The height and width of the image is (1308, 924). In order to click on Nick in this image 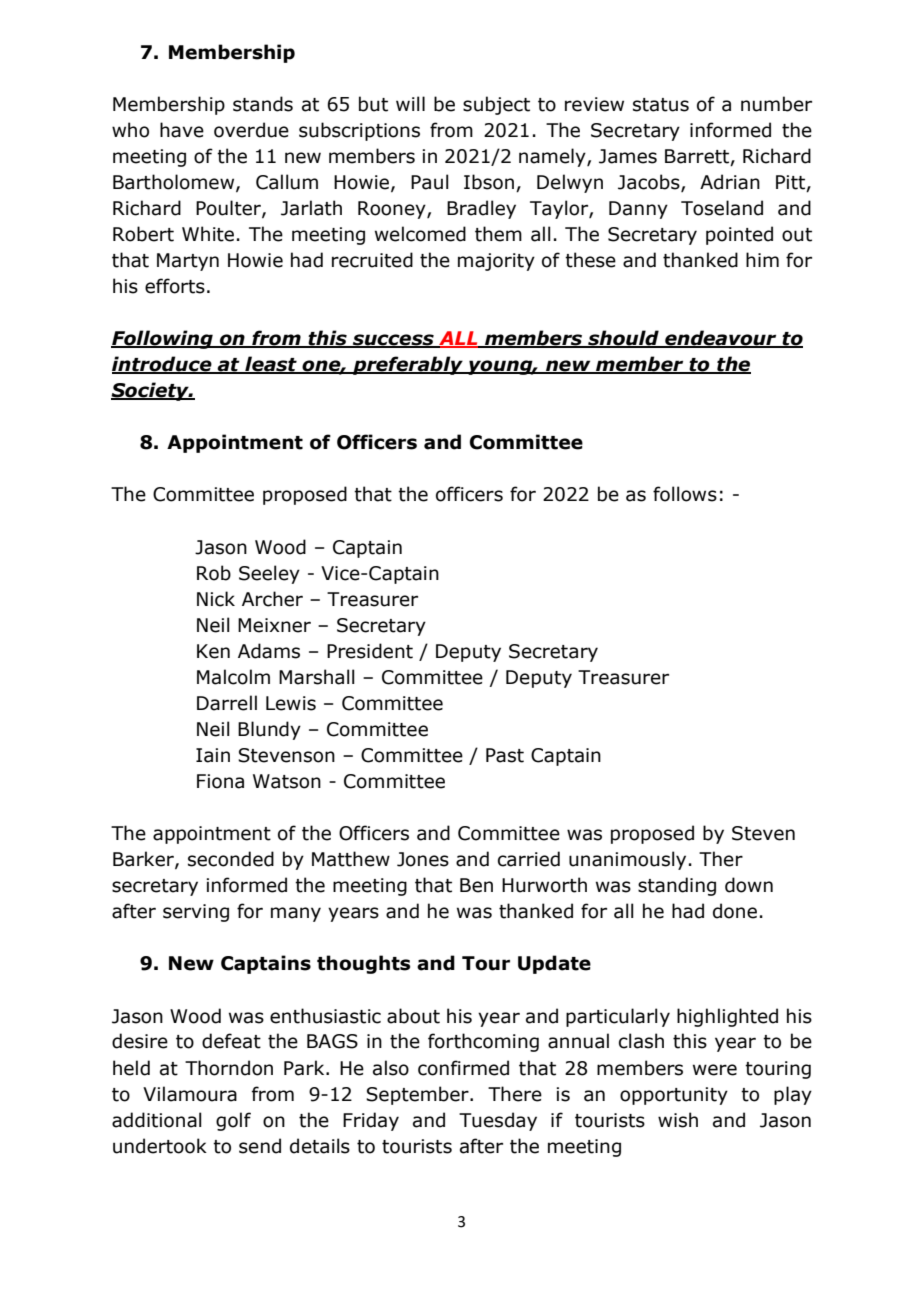, I will do `click(216, 599)`.
